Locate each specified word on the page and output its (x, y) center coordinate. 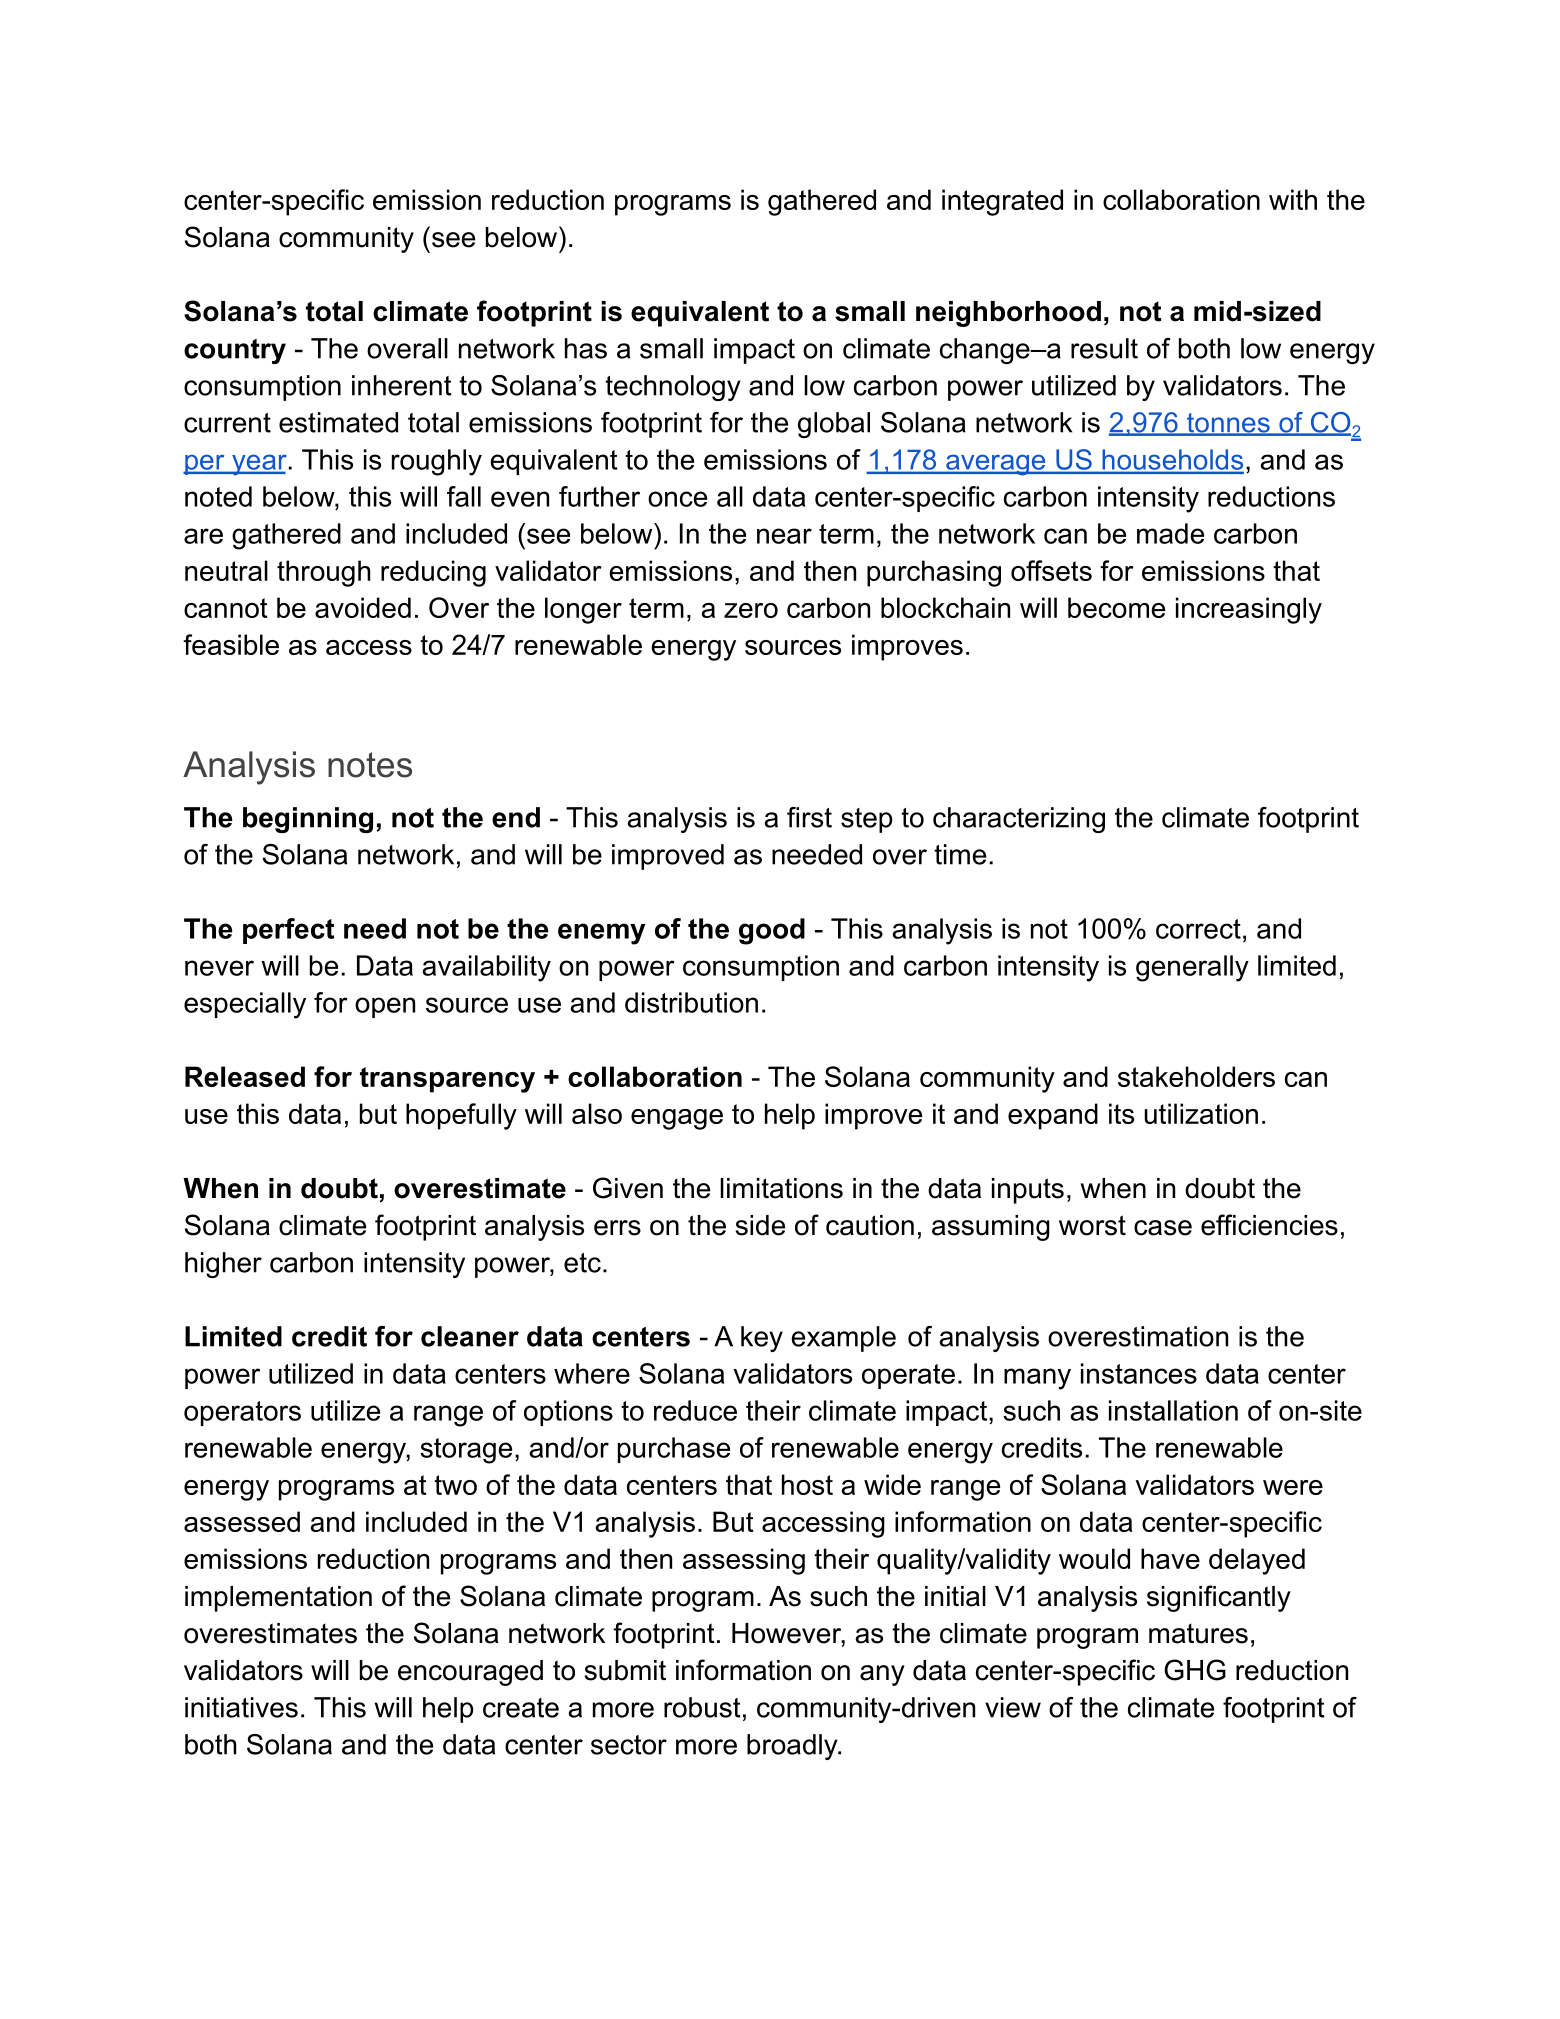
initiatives (241, 1707)
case (1163, 1228)
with (1293, 199)
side (760, 1225)
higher (223, 1265)
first (809, 817)
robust (702, 1707)
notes (370, 765)
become (1116, 607)
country (235, 351)
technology (673, 388)
